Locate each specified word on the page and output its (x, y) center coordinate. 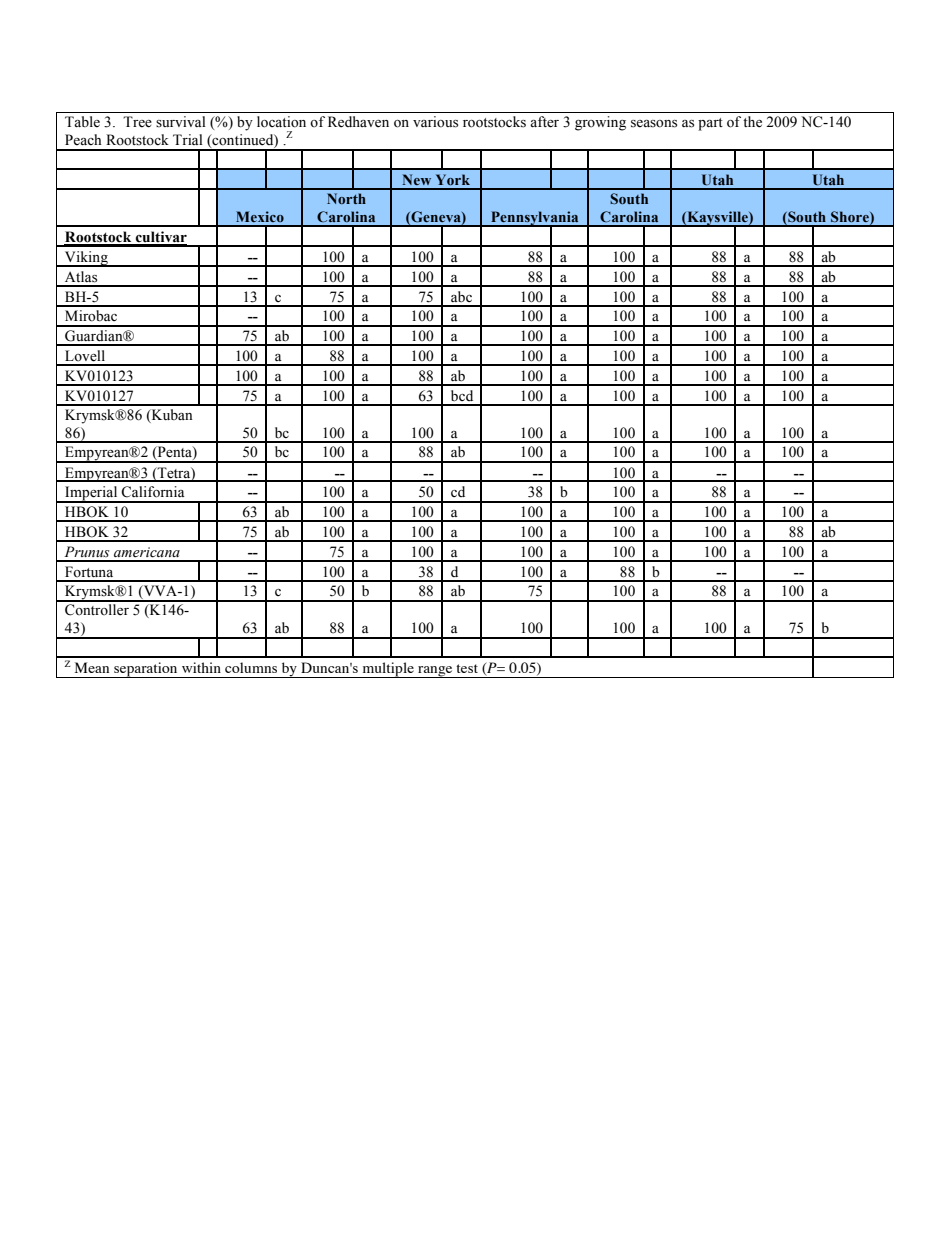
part (710, 124)
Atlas (81, 277)
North (346, 198)
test (467, 668)
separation (146, 670)
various (435, 122)
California (153, 492)
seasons (654, 124)
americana (147, 552)
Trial (188, 139)
